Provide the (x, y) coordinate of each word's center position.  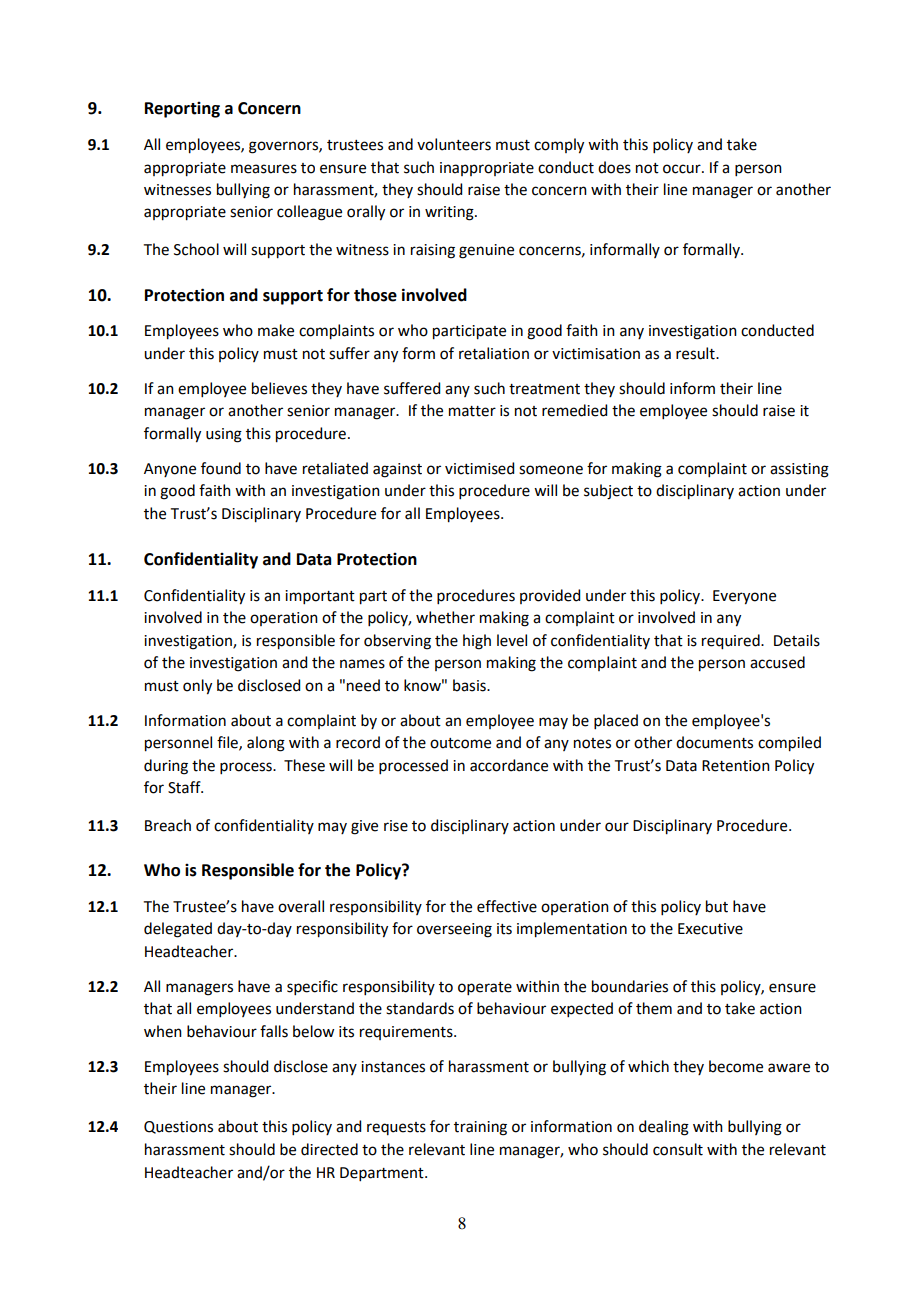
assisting (799, 470)
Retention (736, 766)
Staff (185, 787)
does (614, 167)
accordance (509, 765)
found (221, 468)
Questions (178, 1127)
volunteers (454, 144)
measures (264, 169)
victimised (479, 468)
